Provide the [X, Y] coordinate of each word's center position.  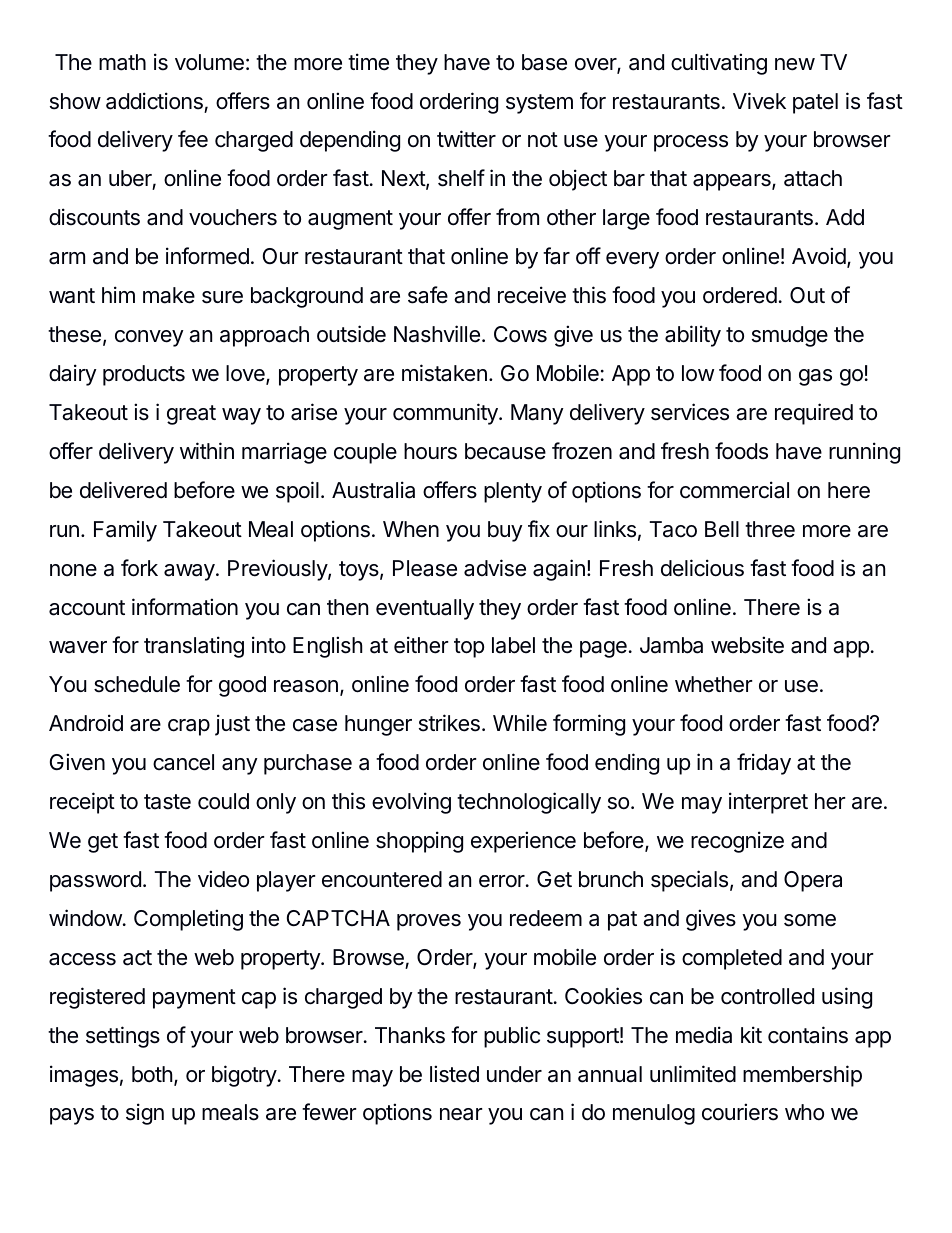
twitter [466, 139]
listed [454, 1074]
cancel [183, 762]
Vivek [759, 101]
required [814, 414]
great [191, 415]
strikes [449, 723]
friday [764, 764]
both [152, 1074]
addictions [154, 101]
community [446, 414]
